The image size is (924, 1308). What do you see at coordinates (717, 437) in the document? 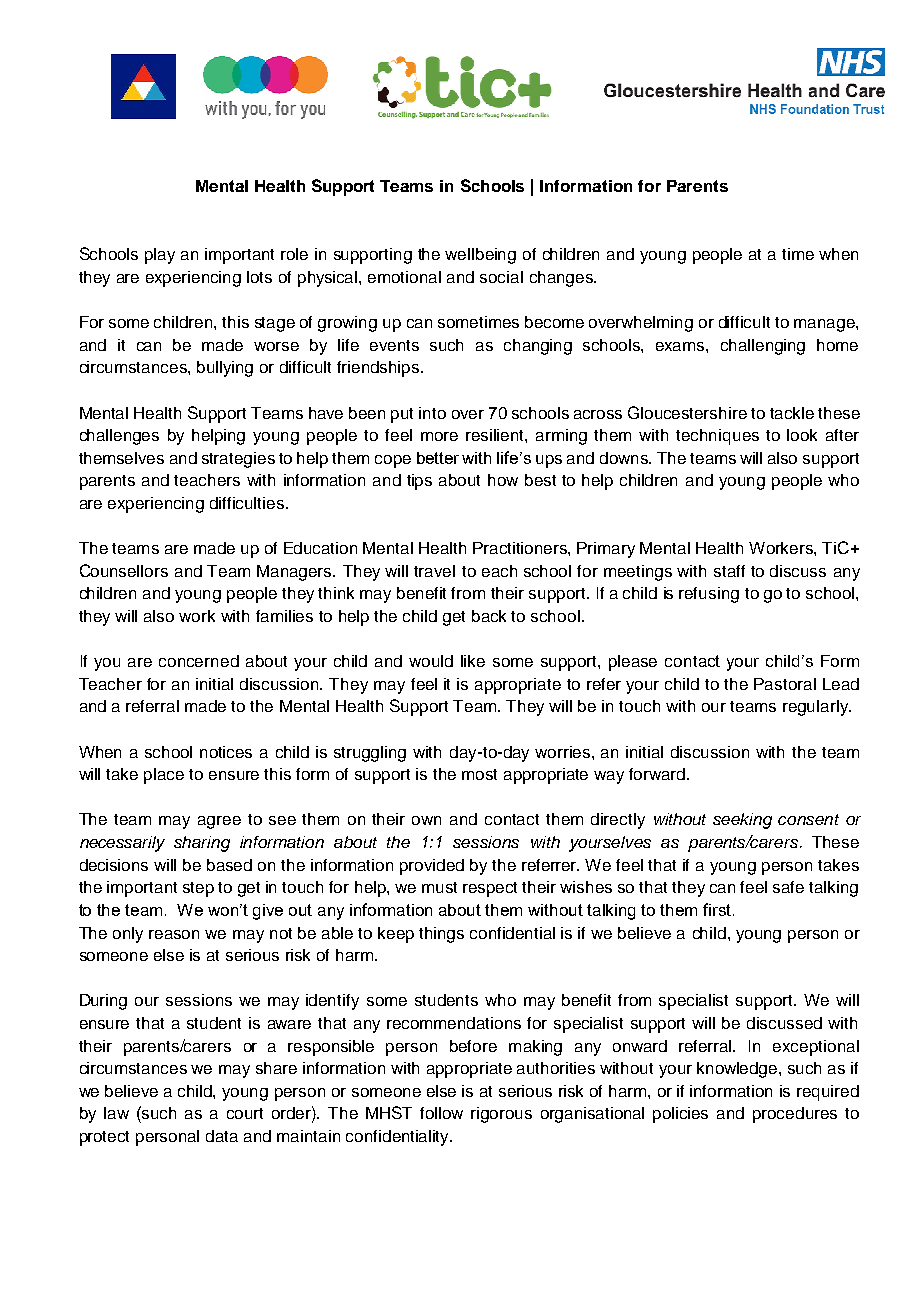
I see `techniques` at bounding box center [717, 437].
